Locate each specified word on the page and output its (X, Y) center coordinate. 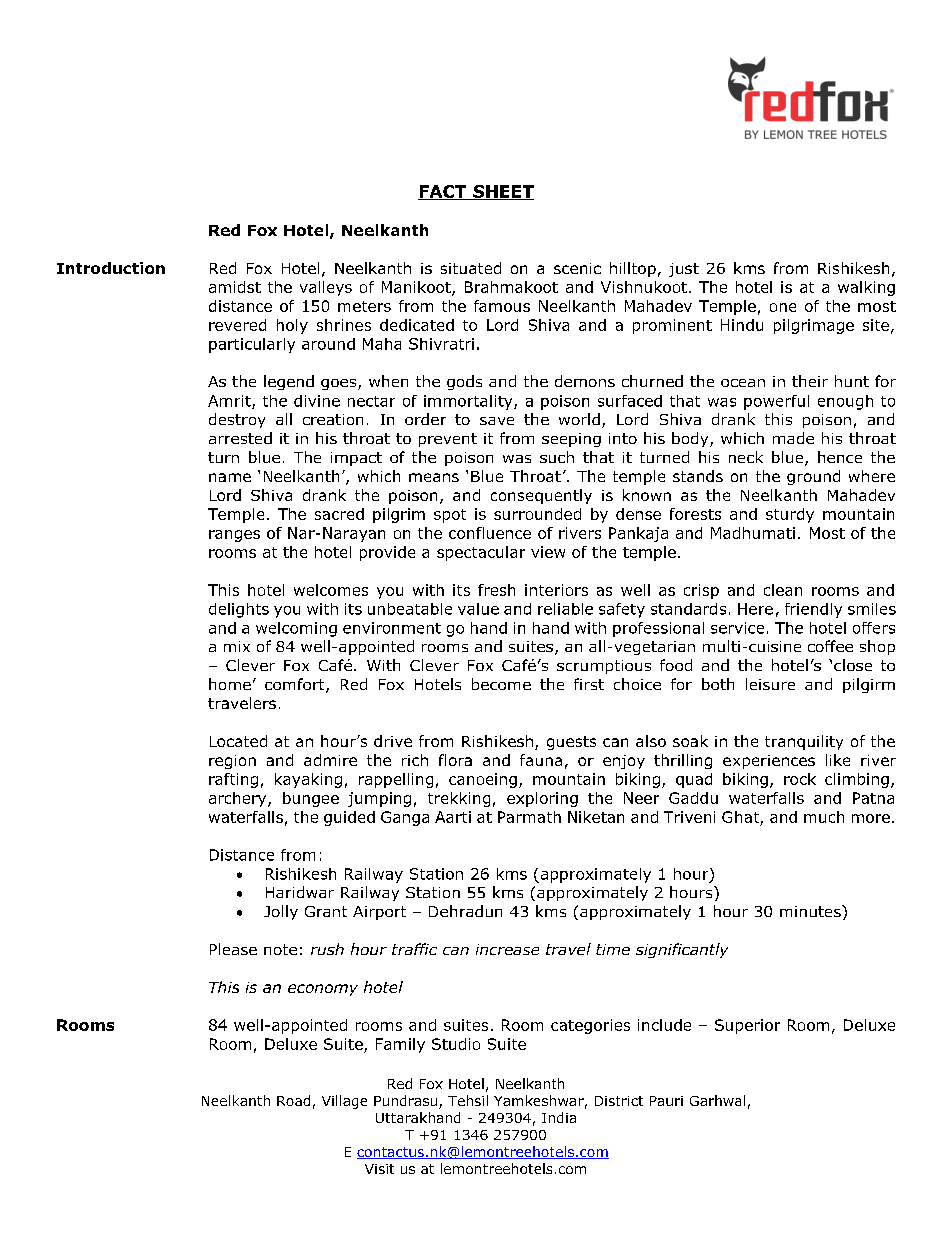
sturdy (790, 515)
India (559, 1117)
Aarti (453, 817)
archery (239, 799)
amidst (235, 287)
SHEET (502, 192)
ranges (234, 536)
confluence (490, 533)
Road (293, 1100)
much (824, 817)
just (684, 270)
